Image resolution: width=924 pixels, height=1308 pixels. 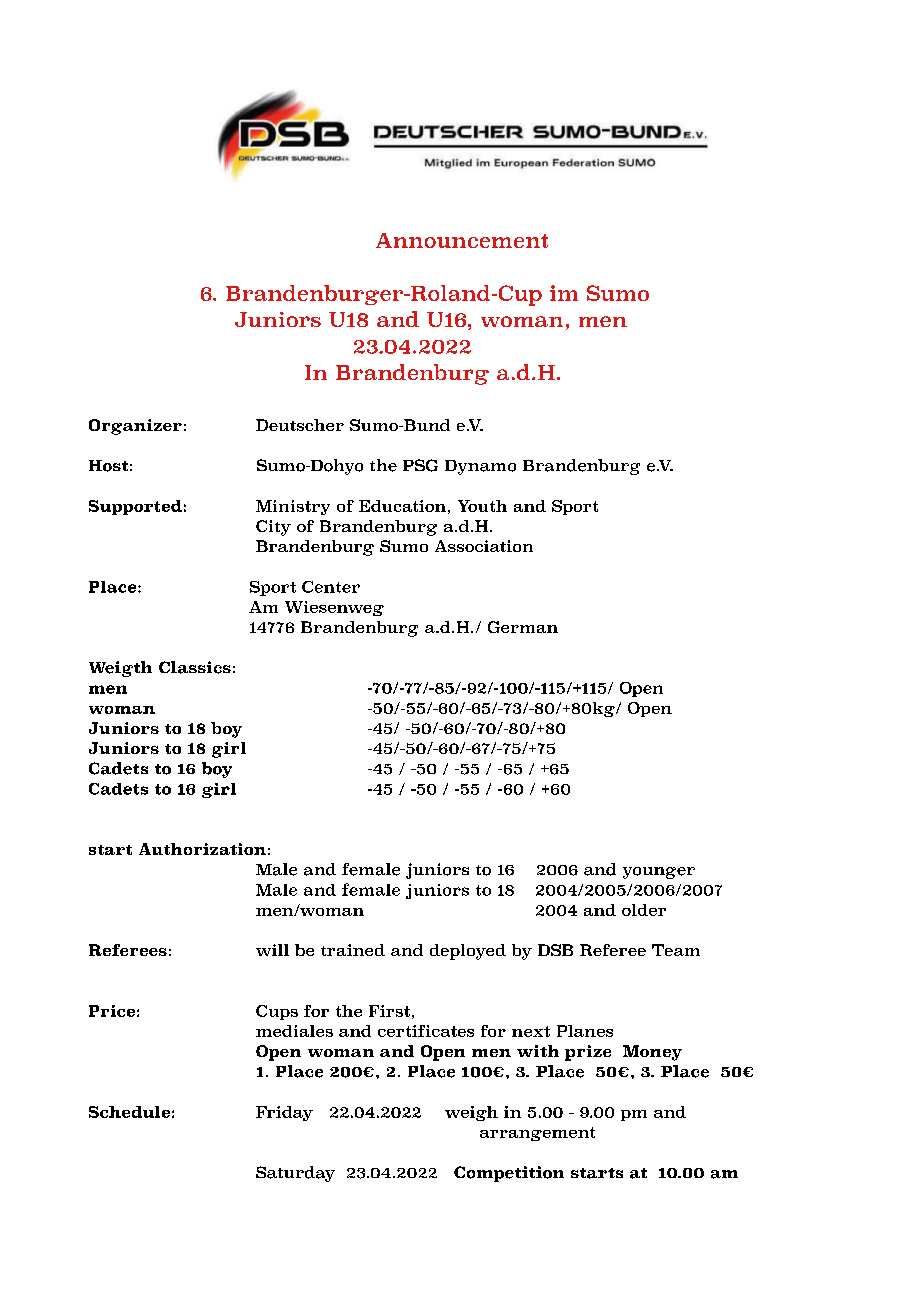 I want to click on Classics, so click(x=195, y=667).
